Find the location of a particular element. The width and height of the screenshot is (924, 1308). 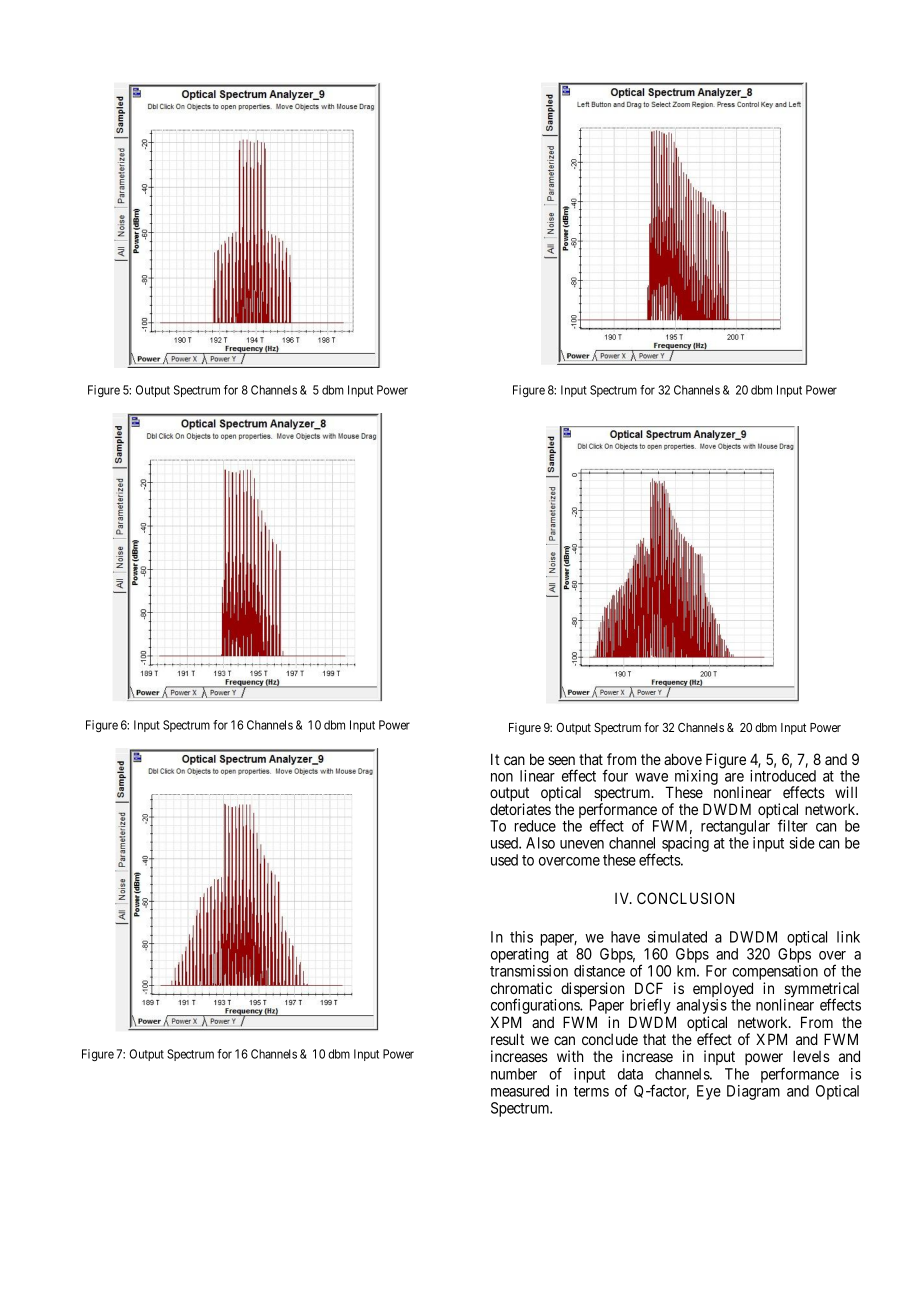

introduced is located at coordinates (783, 776).
